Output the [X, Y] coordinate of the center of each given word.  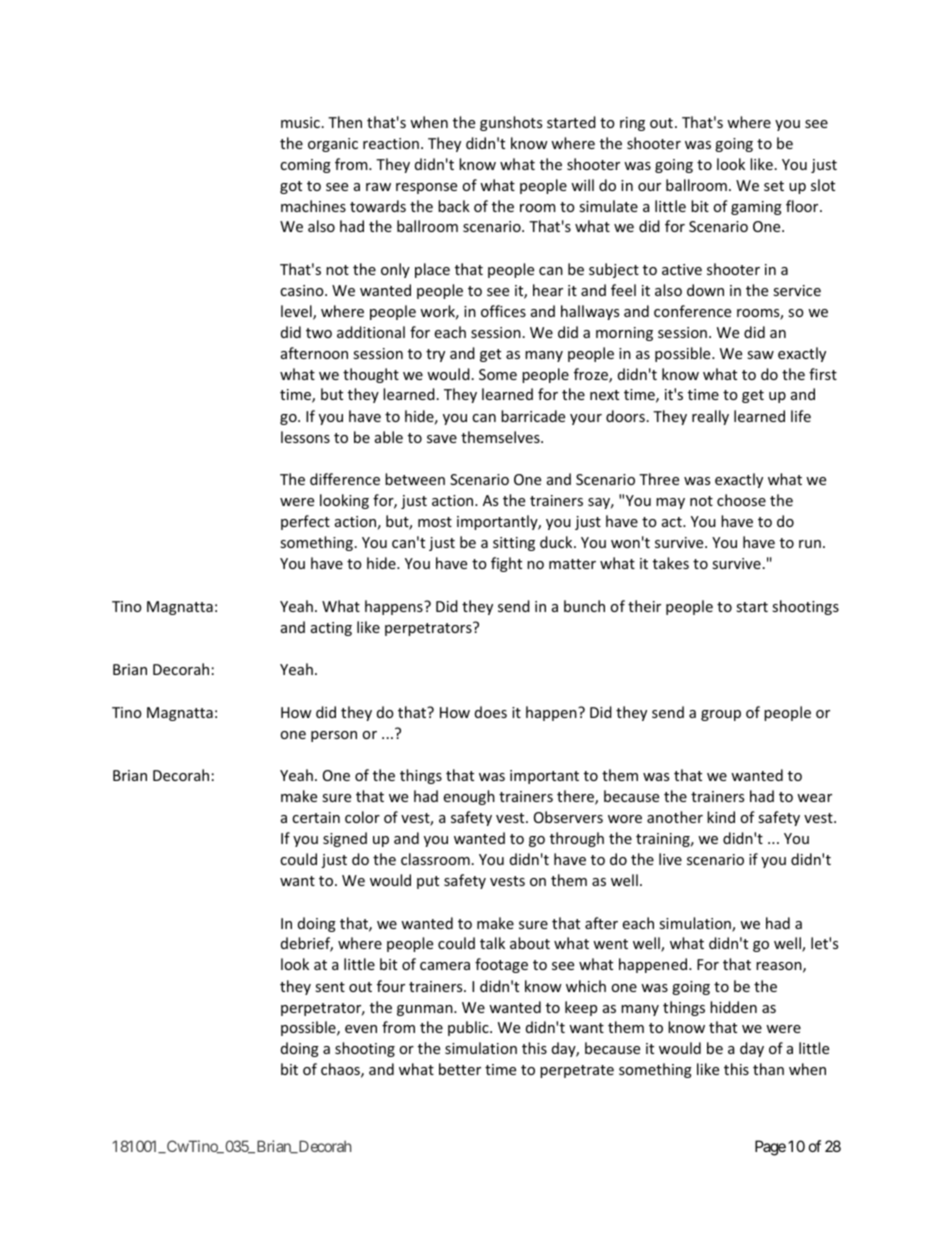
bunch [584, 606]
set [774, 186]
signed [345, 839]
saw [760, 355]
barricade [533, 416]
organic [333, 145]
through [577, 839]
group [721, 715]
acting [331, 629]
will [582, 185]
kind [721, 817]
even [361, 1029]
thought [371, 375]
